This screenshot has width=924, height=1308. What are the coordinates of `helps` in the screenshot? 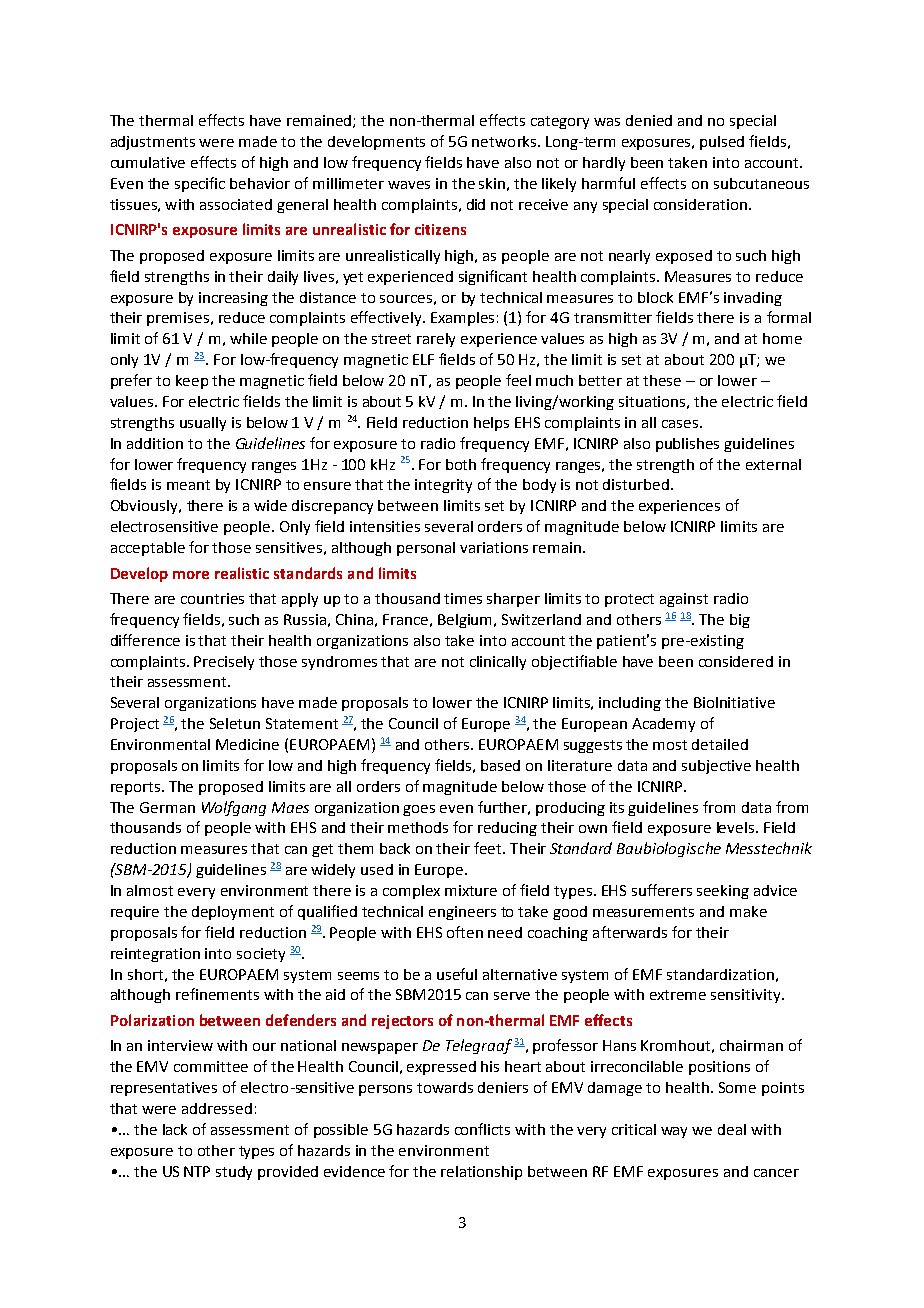 It's located at (491, 424).
